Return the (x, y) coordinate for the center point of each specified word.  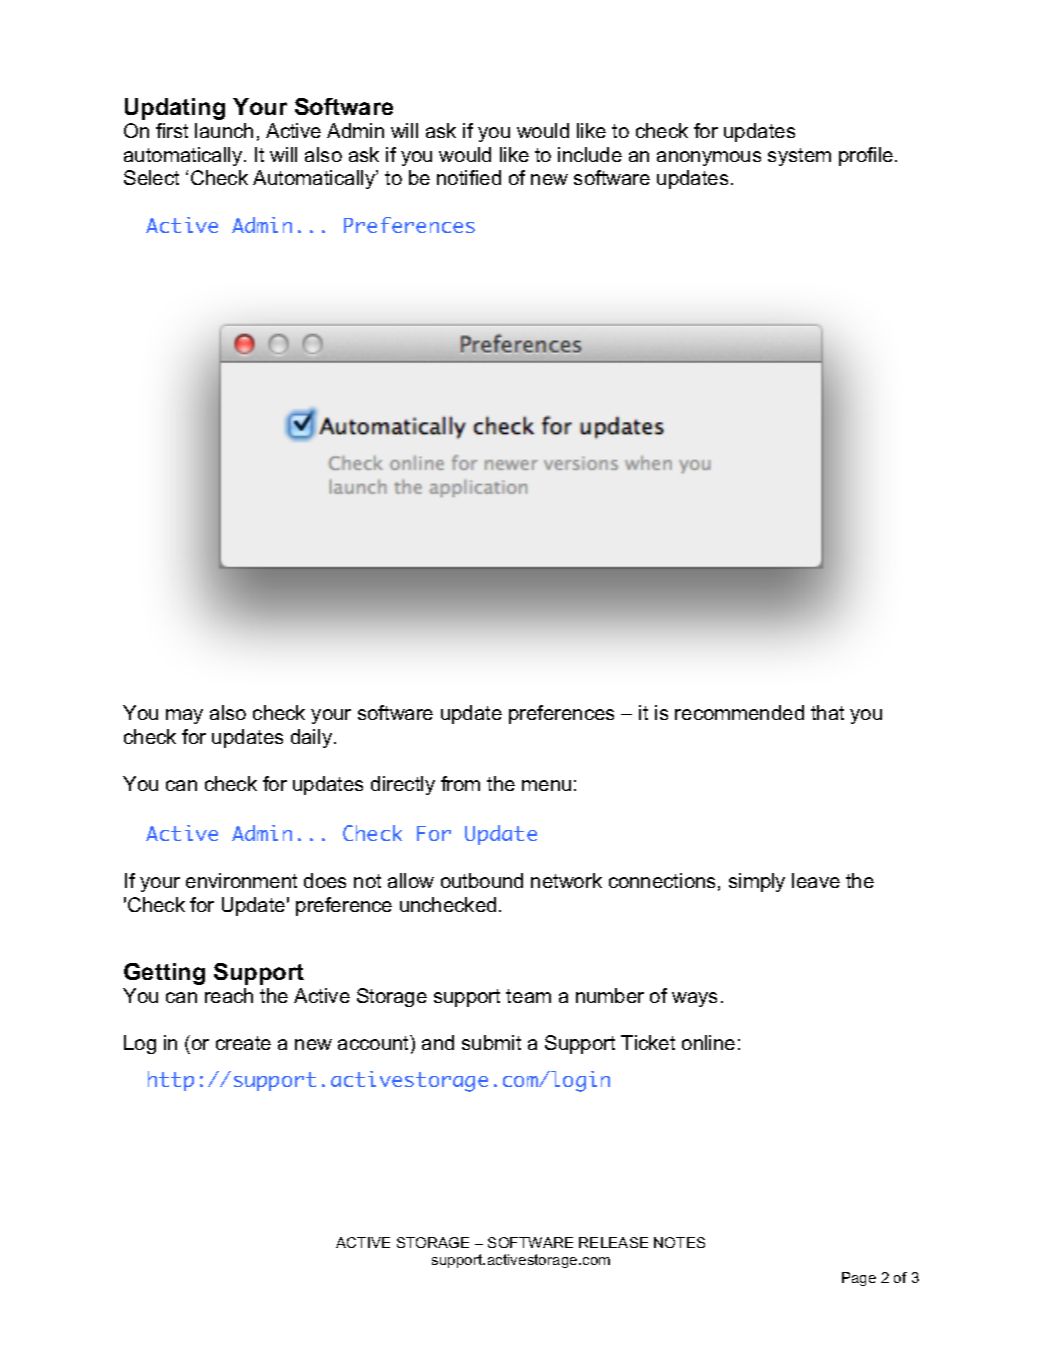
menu (546, 785)
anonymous (709, 158)
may (184, 716)
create (243, 1043)
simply (757, 882)
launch (224, 130)
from (460, 783)
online (708, 1042)
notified (469, 177)
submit (491, 1042)
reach (229, 995)
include (590, 154)
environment (241, 880)
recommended (739, 712)
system (799, 157)
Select (151, 177)
